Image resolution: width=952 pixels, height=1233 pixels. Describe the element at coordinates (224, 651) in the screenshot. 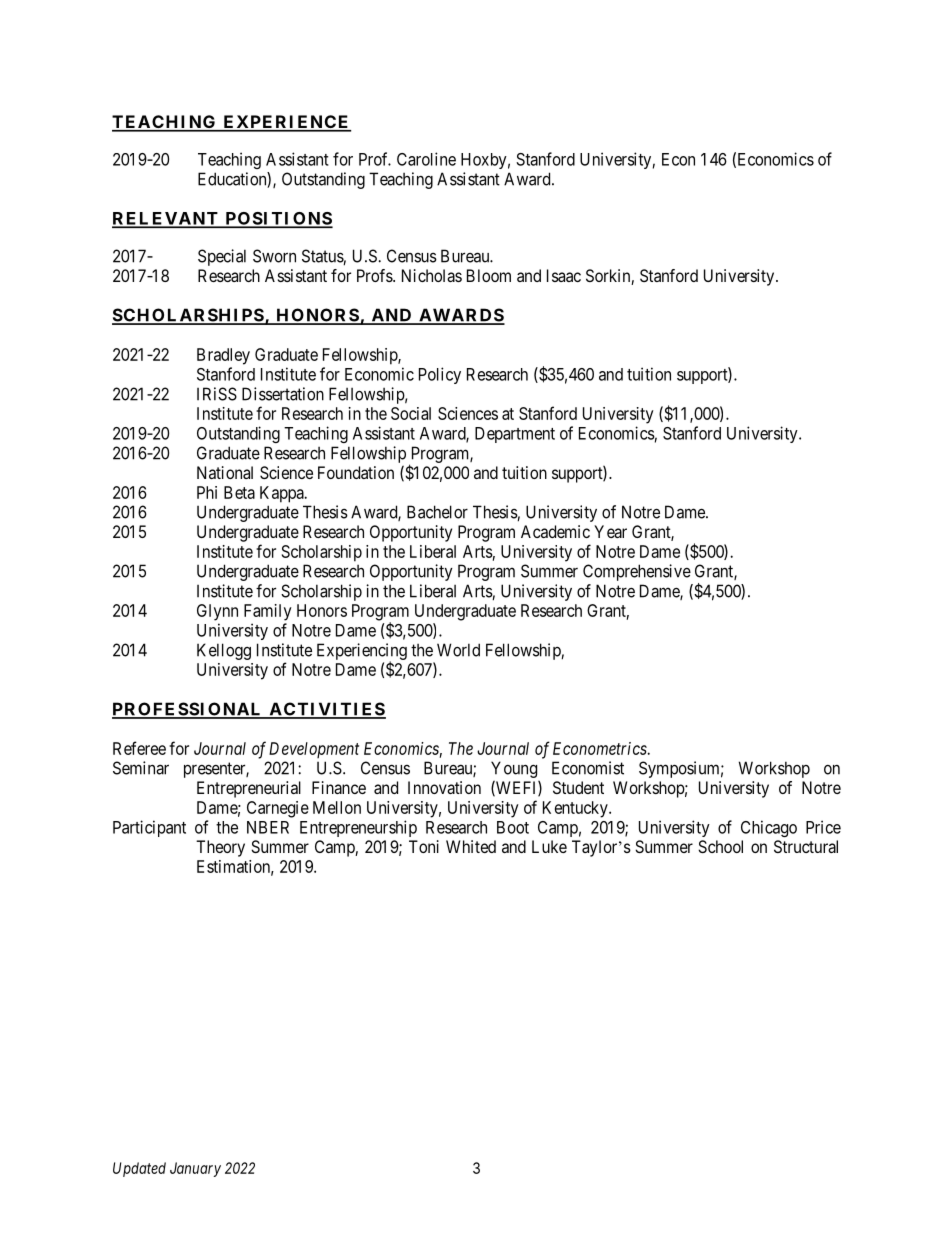

I see `Kellogg` at that location.
